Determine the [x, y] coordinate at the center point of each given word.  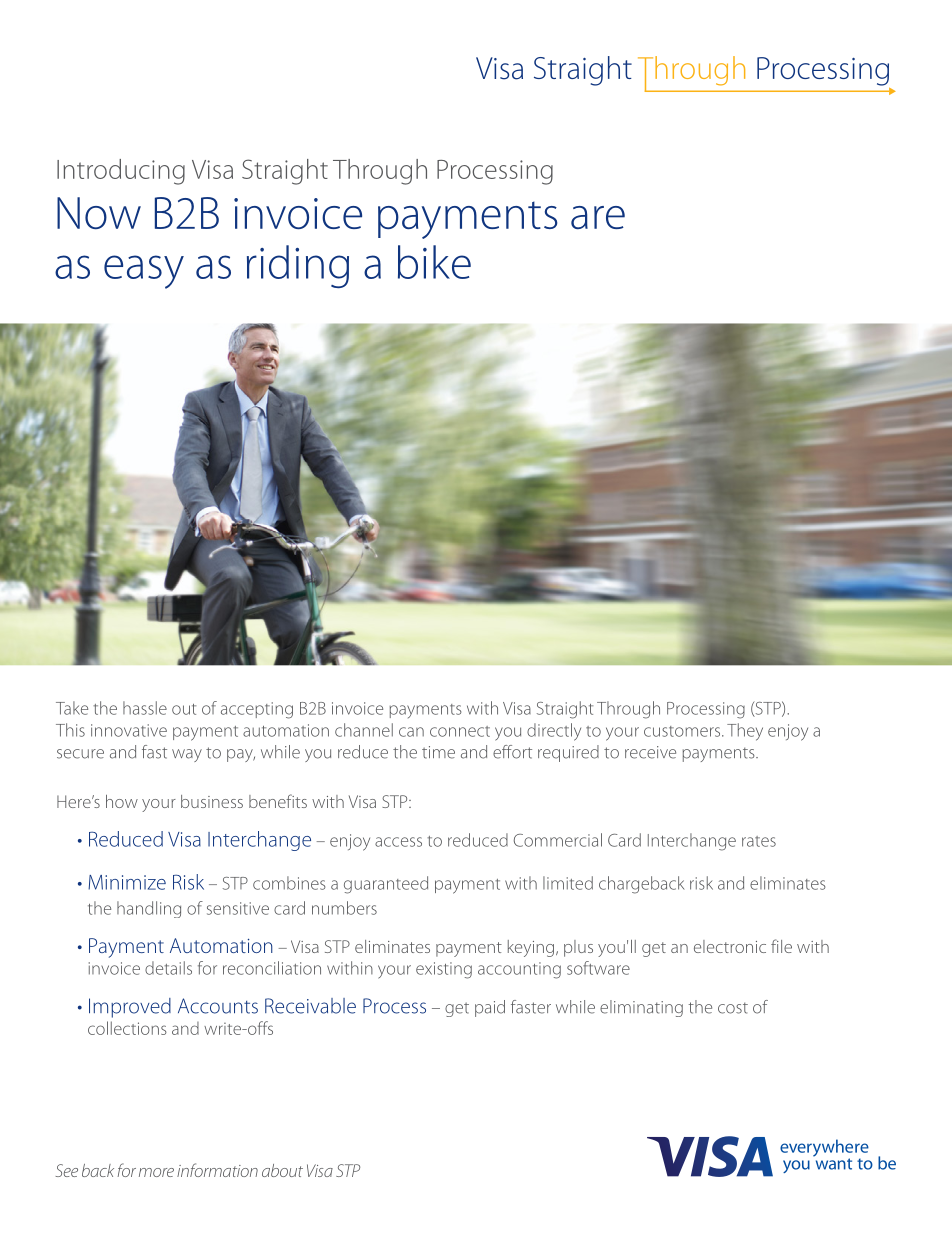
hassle [145, 708]
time [438, 752]
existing [444, 970]
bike [434, 262]
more [156, 1172]
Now [99, 213]
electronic [730, 946]
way [187, 755]
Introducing [121, 172]
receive [650, 752]
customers [683, 731]
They [745, 732]
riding [298, 266]
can [411, 732]
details [168, 968]
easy [144, 272]
